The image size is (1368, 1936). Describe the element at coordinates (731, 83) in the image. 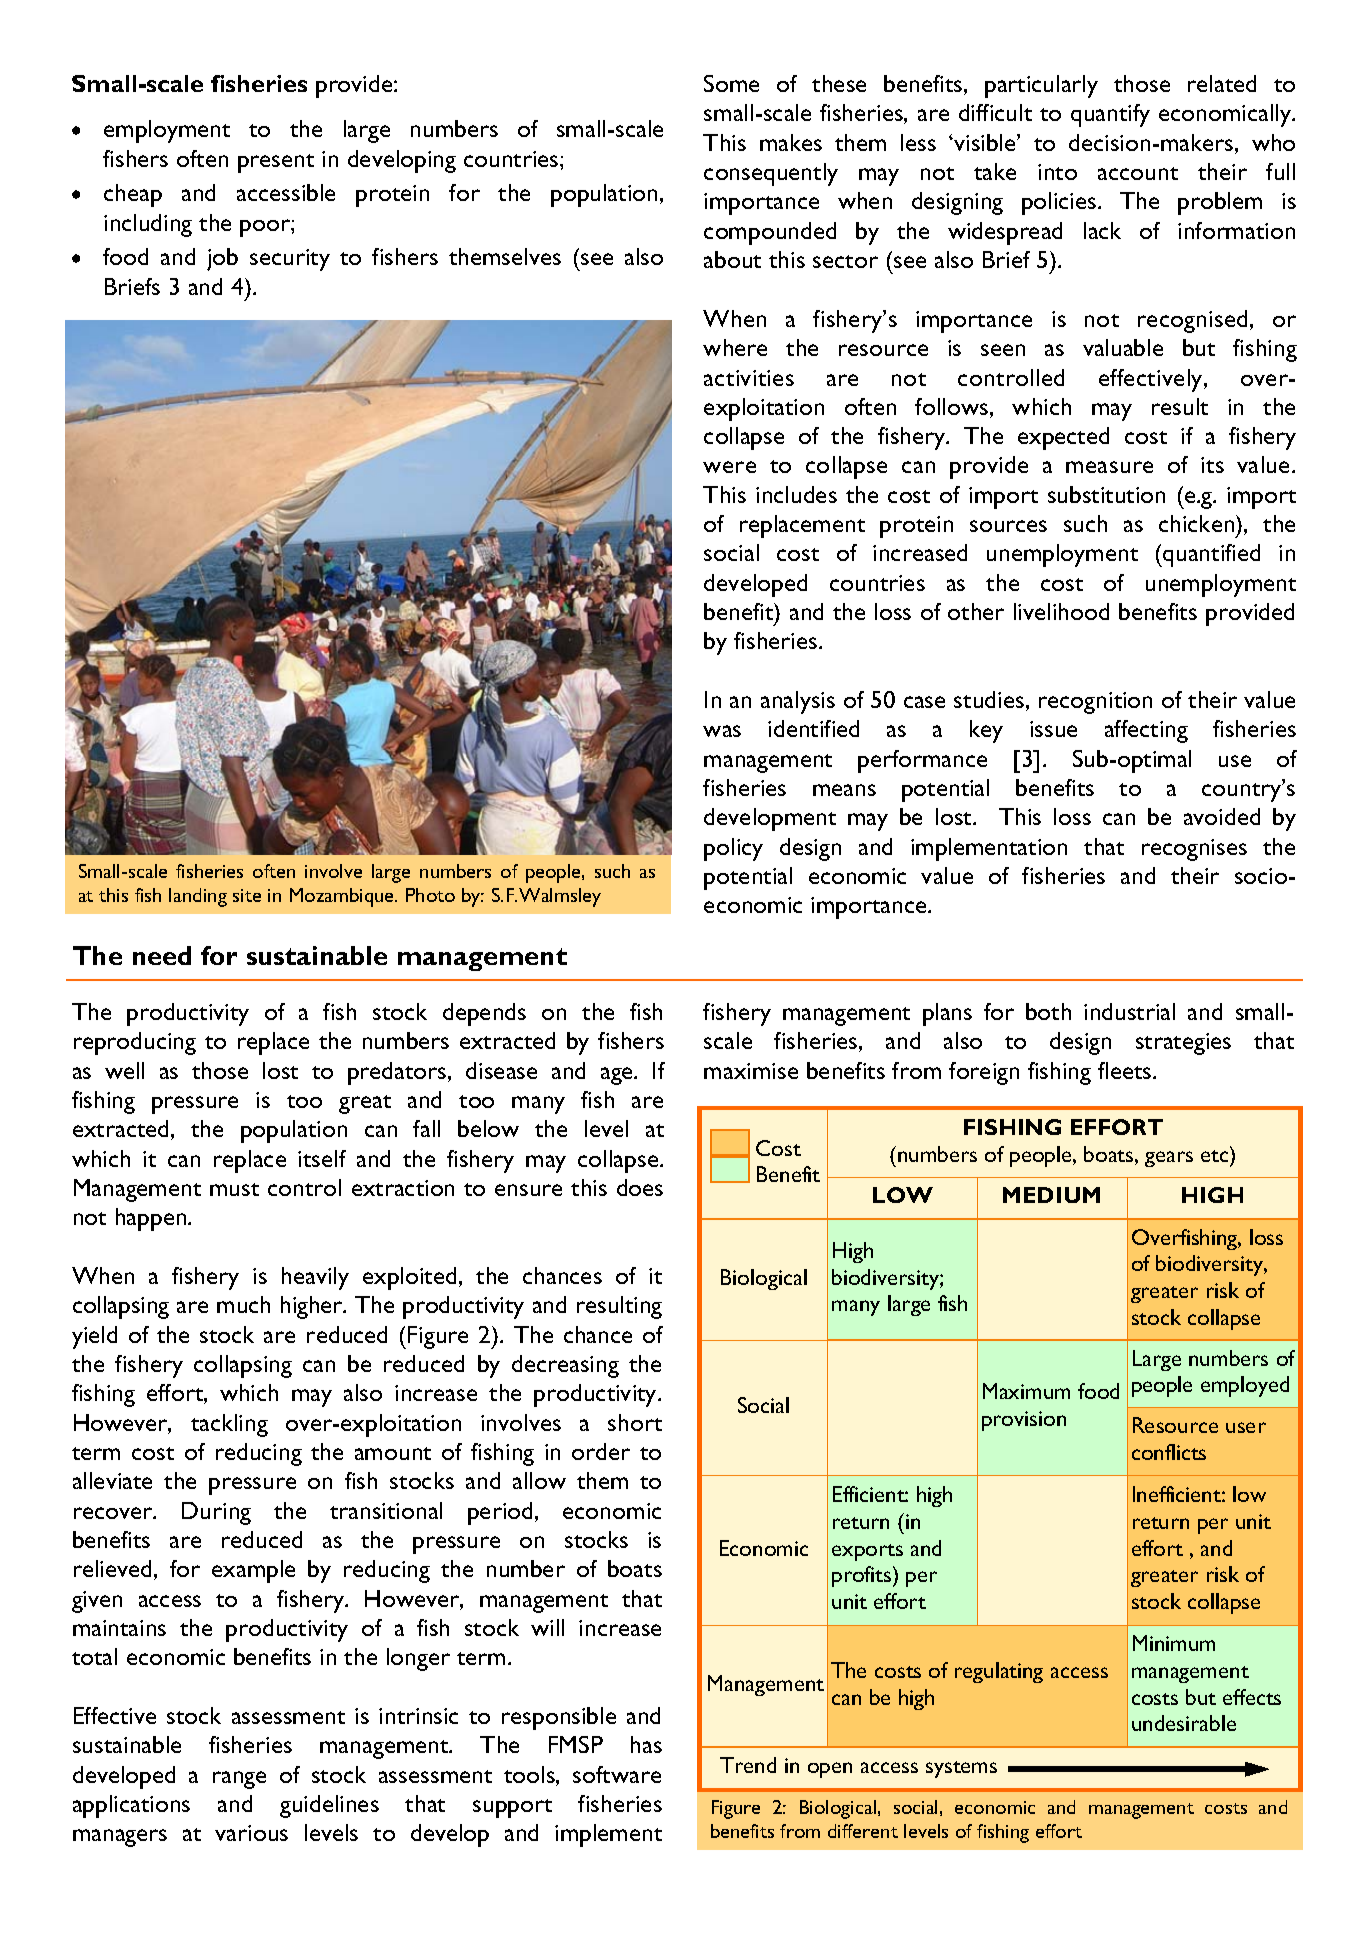

I see `Some` at that location.
